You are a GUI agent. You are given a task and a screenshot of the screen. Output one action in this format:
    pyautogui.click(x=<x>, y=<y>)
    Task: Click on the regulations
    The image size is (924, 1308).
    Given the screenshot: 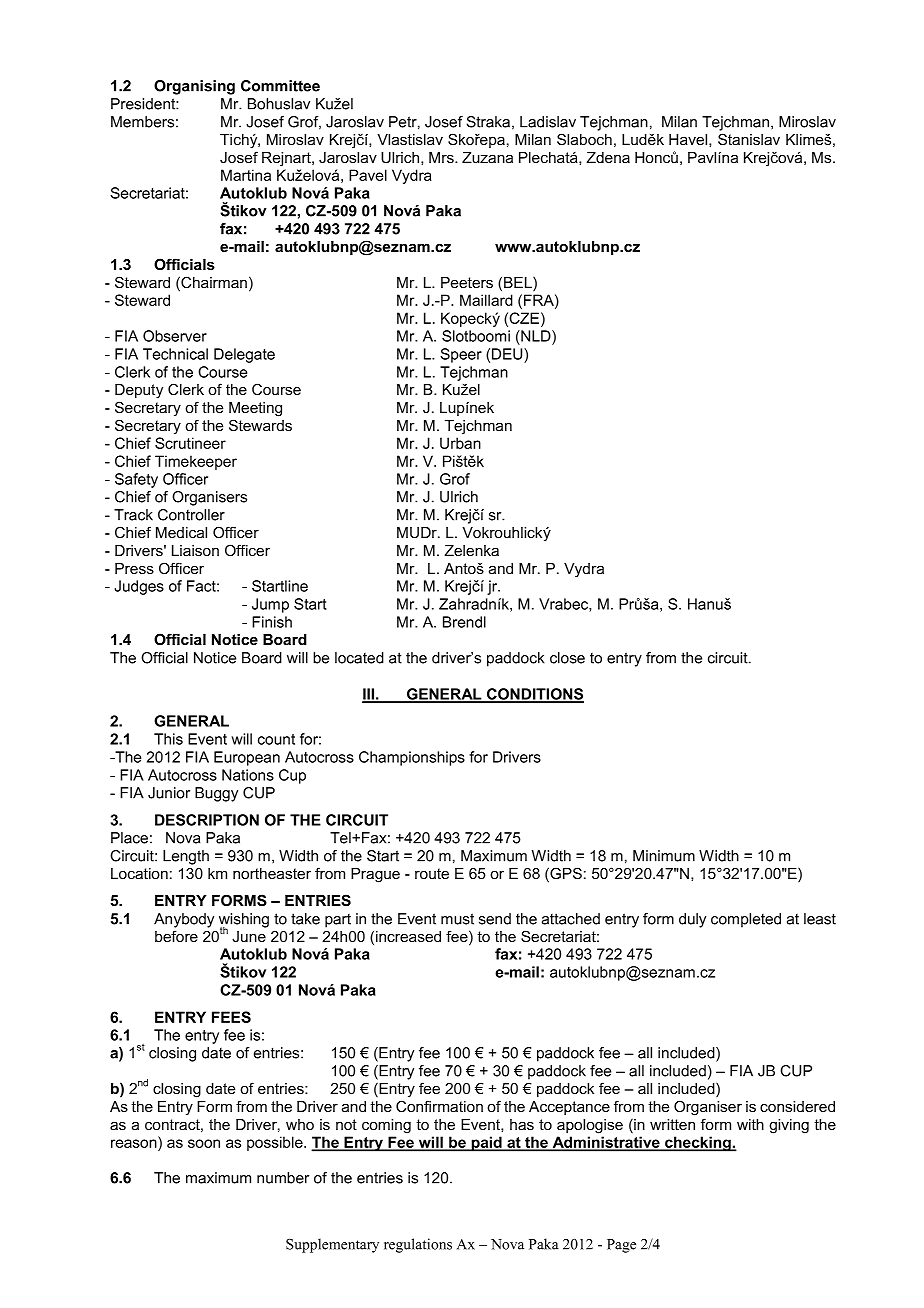 What is the action you would take?
    pyautogui.click(x=418, y=1245)
